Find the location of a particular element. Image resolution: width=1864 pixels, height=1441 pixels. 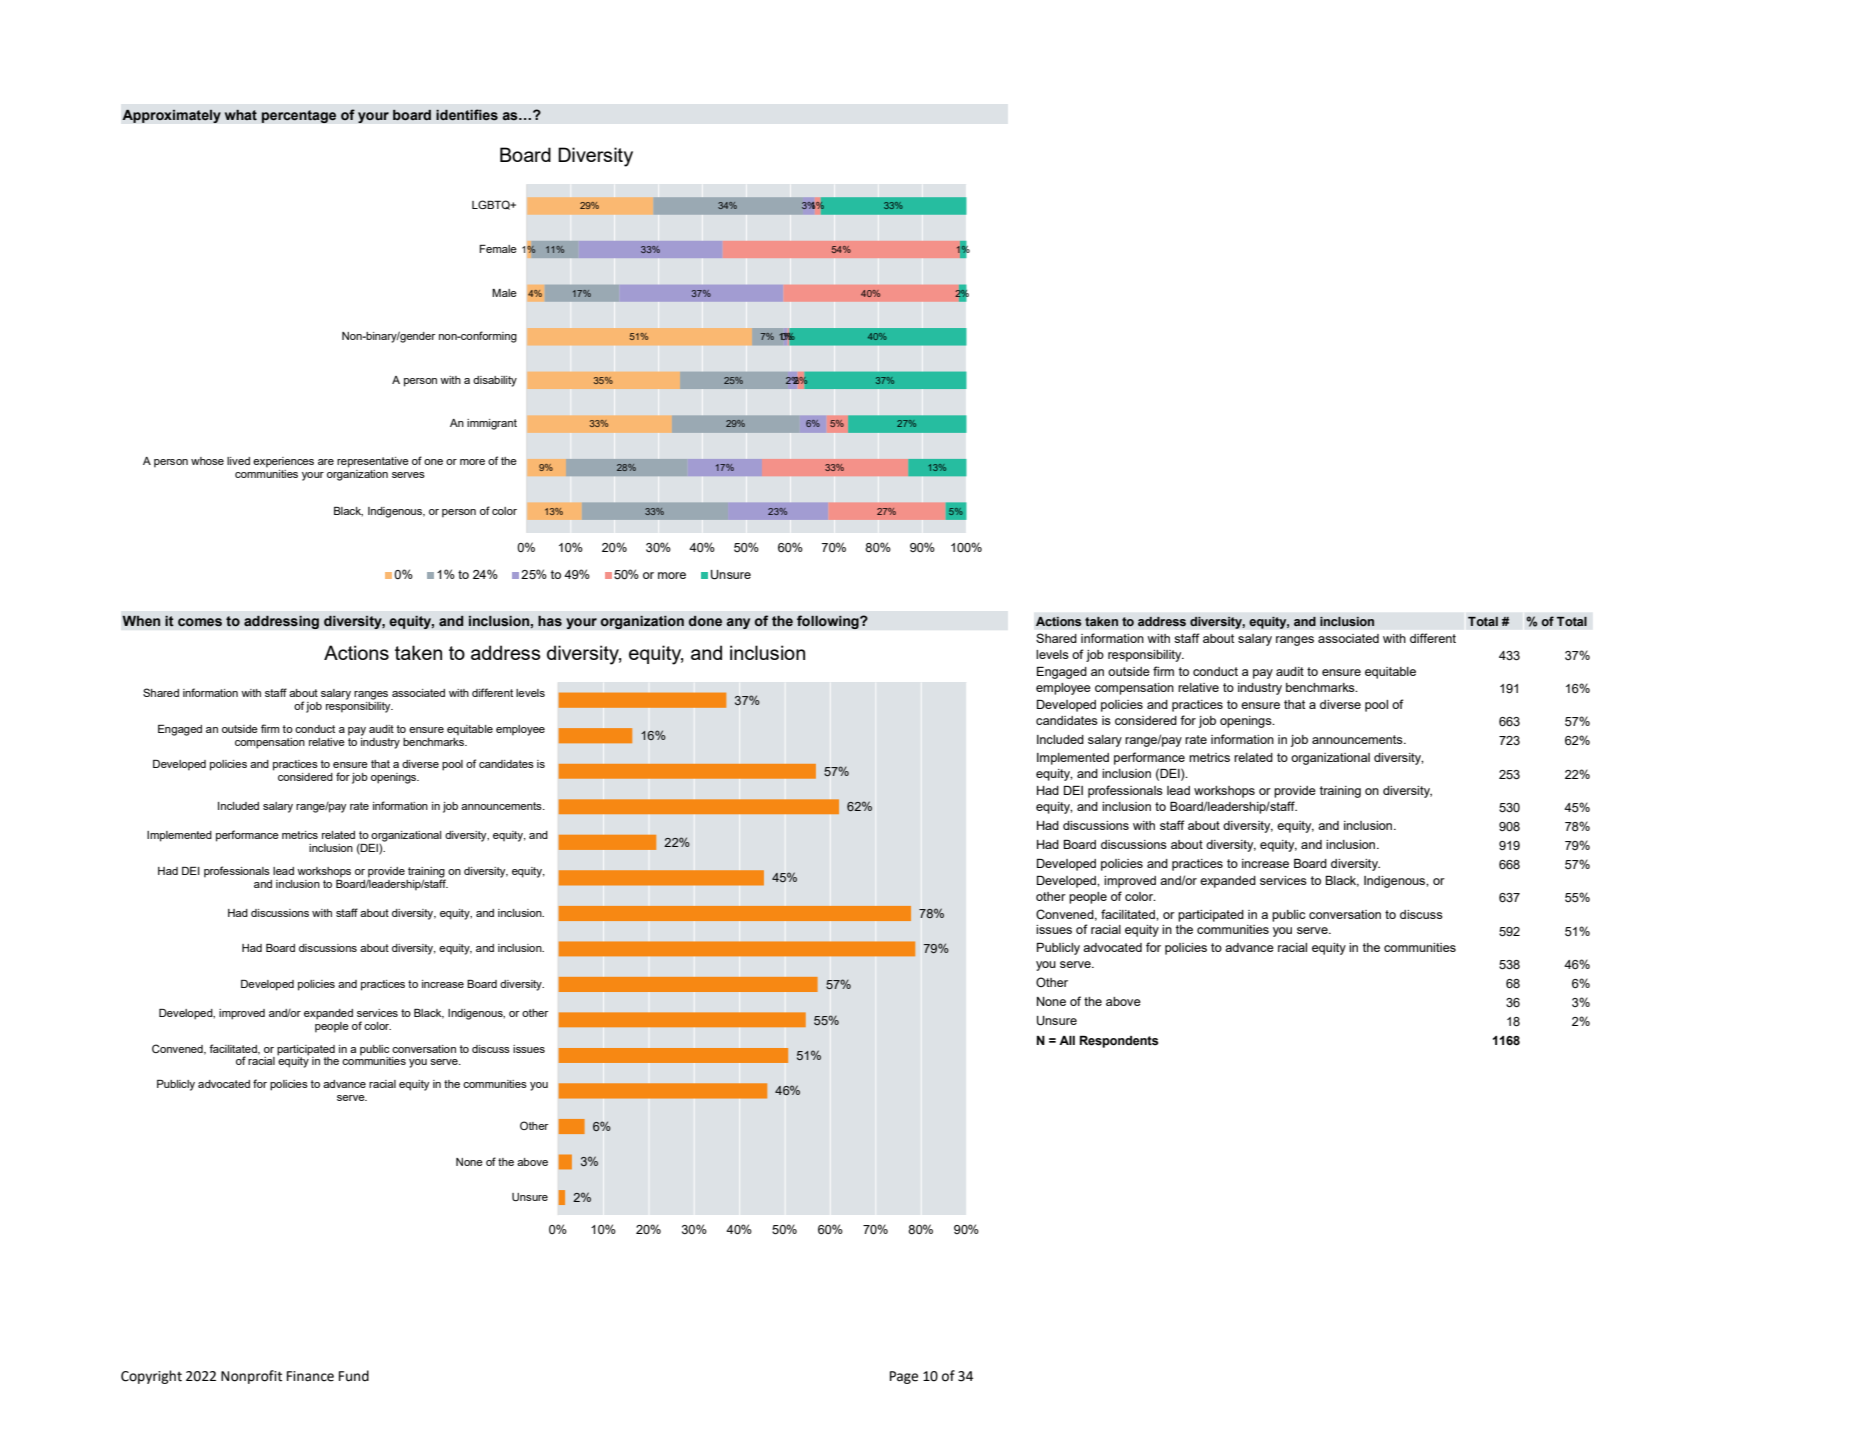

percentage is located at coordinates (298, 116).
